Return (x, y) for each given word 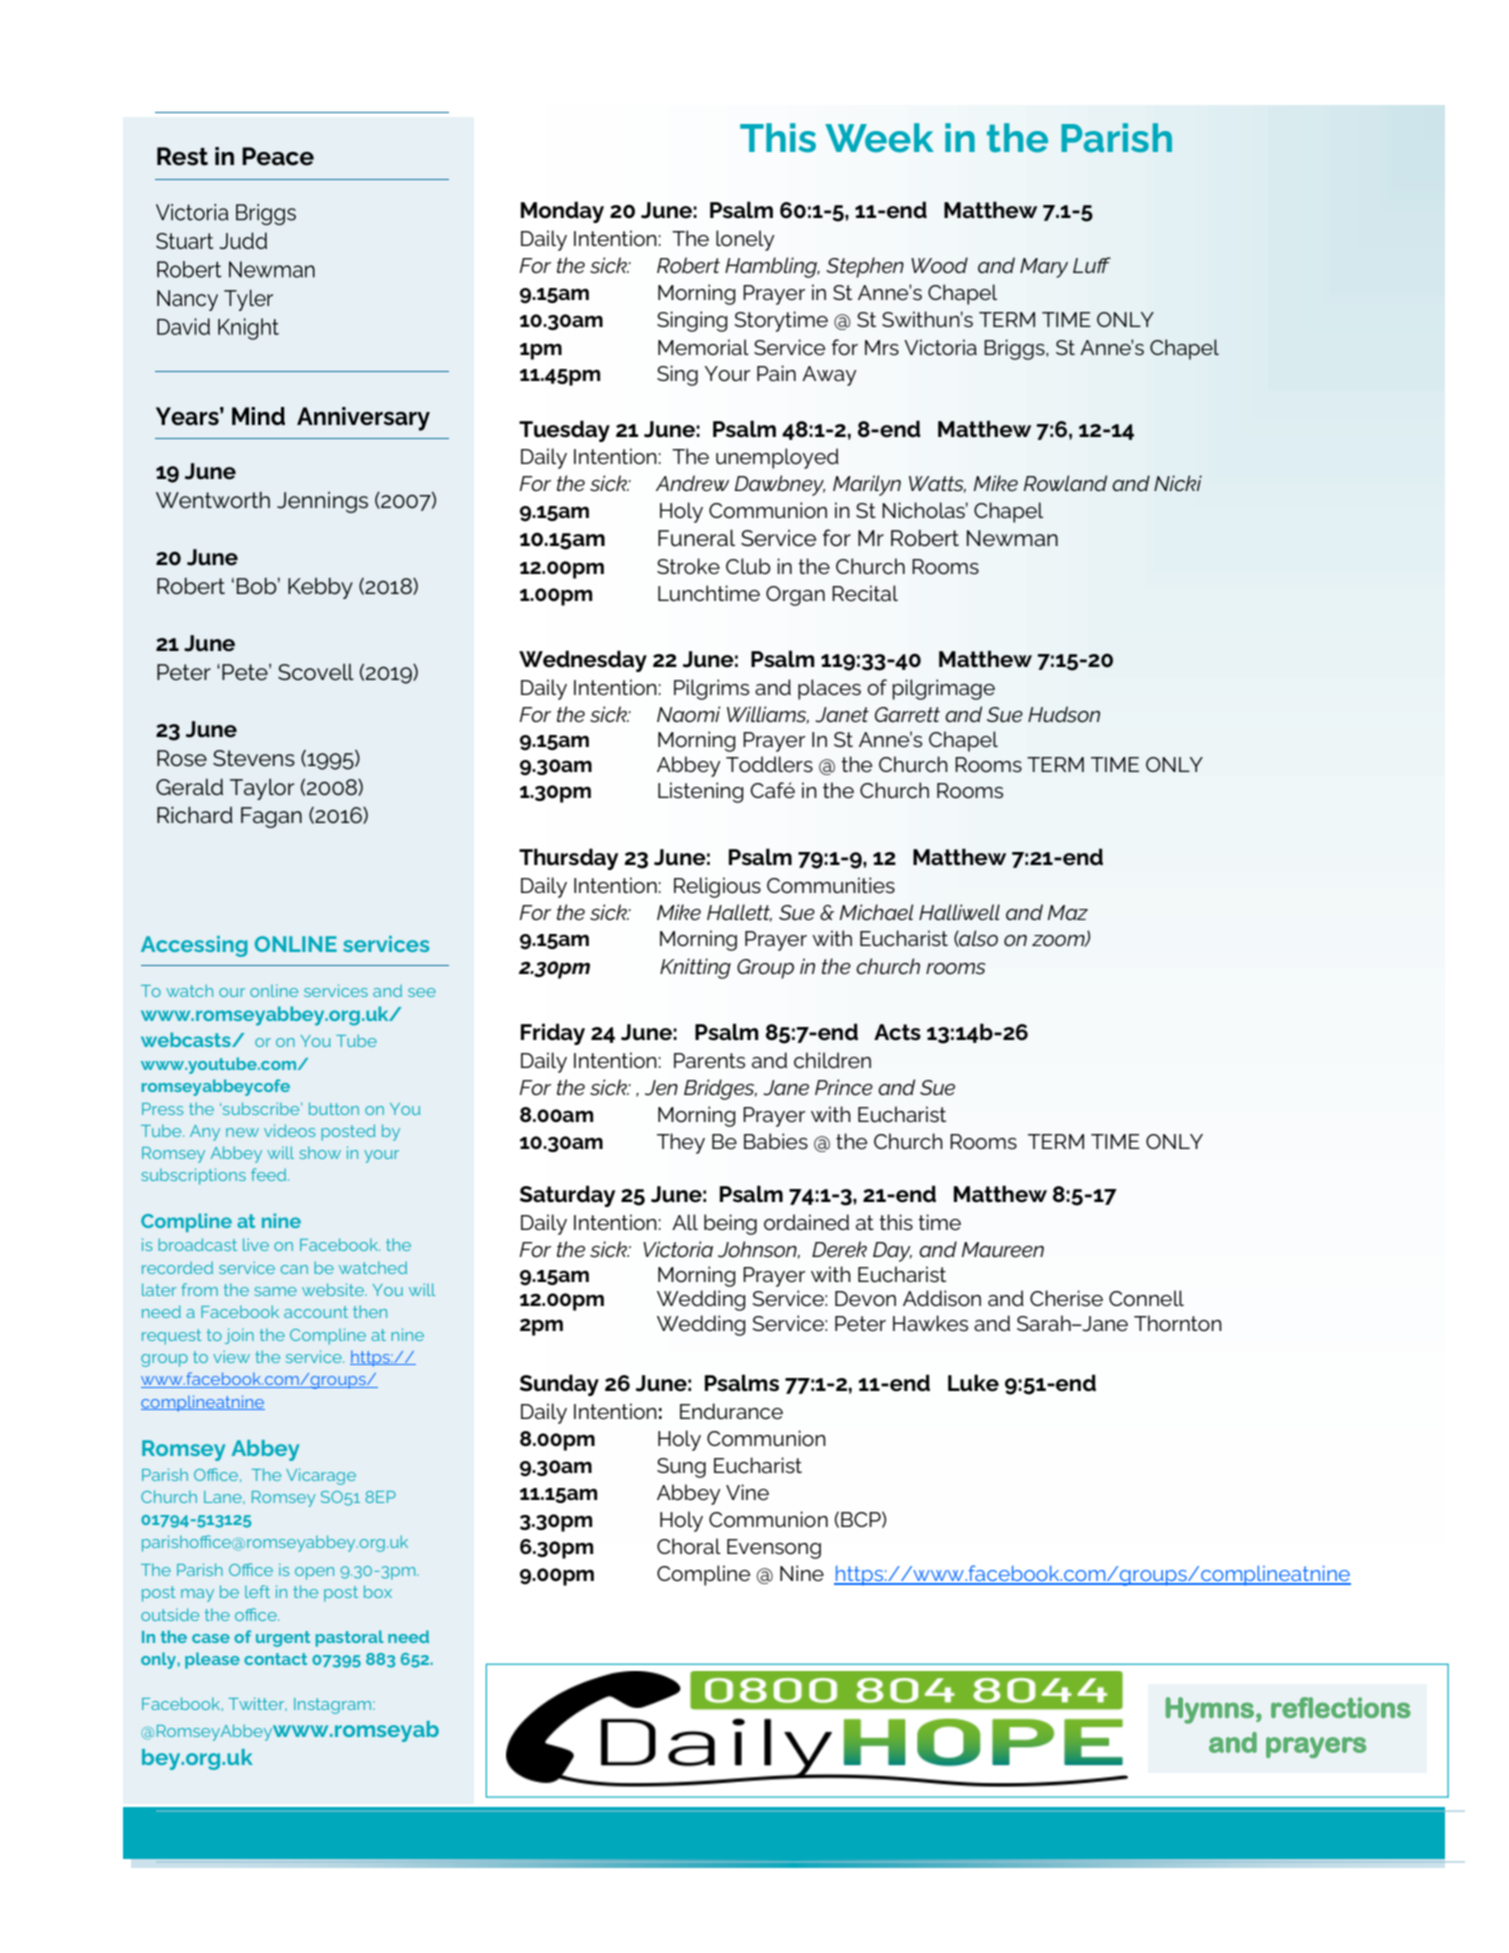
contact (275, 1659)
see (422, 992)
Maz (1068, 912)
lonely (745, 240)
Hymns (1210, 1710)
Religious (717, 887)
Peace (278, 156)
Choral (689, 1546)
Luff (1092, 265)
